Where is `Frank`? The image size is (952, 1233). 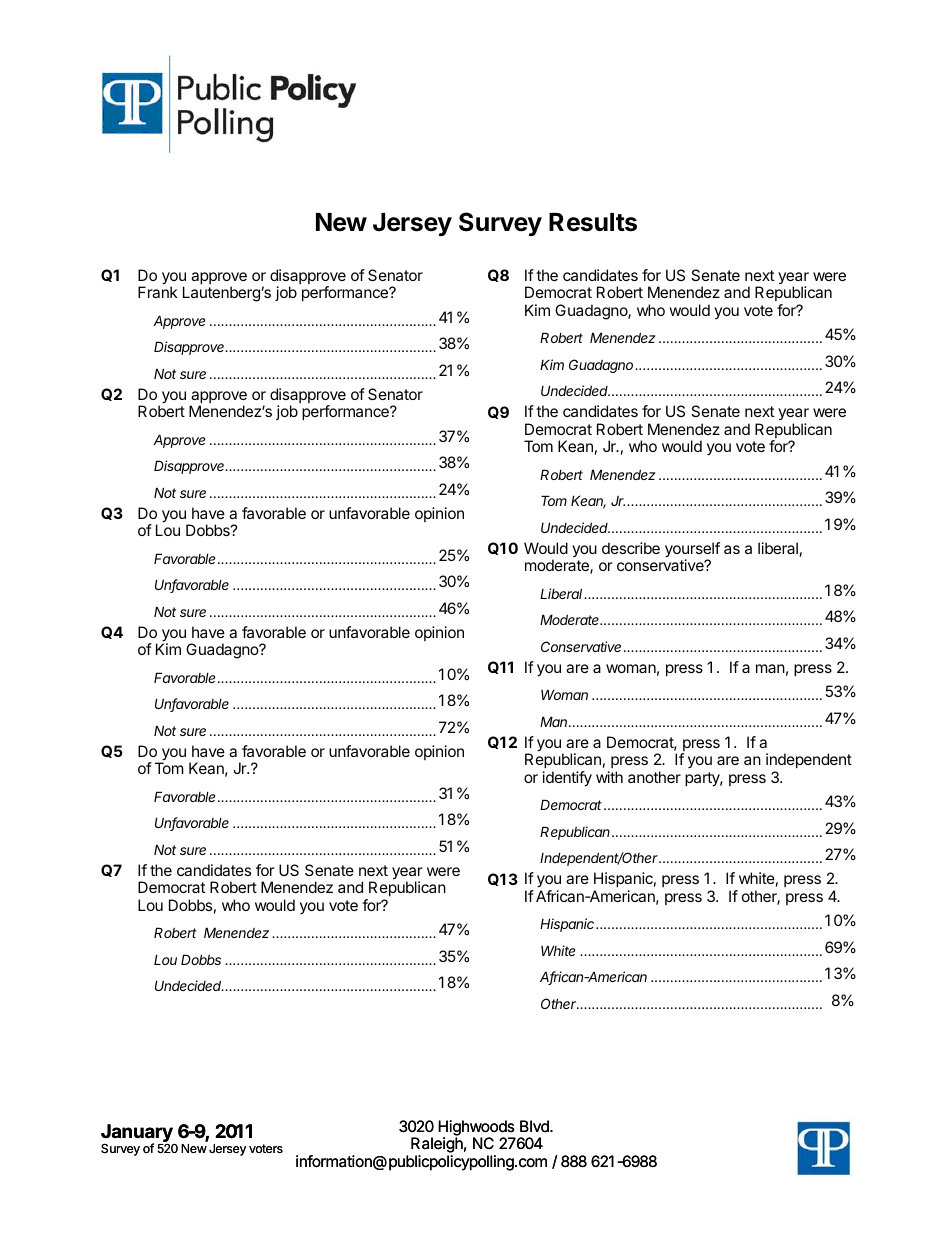 Frank is located at coordinates (158, 292).
